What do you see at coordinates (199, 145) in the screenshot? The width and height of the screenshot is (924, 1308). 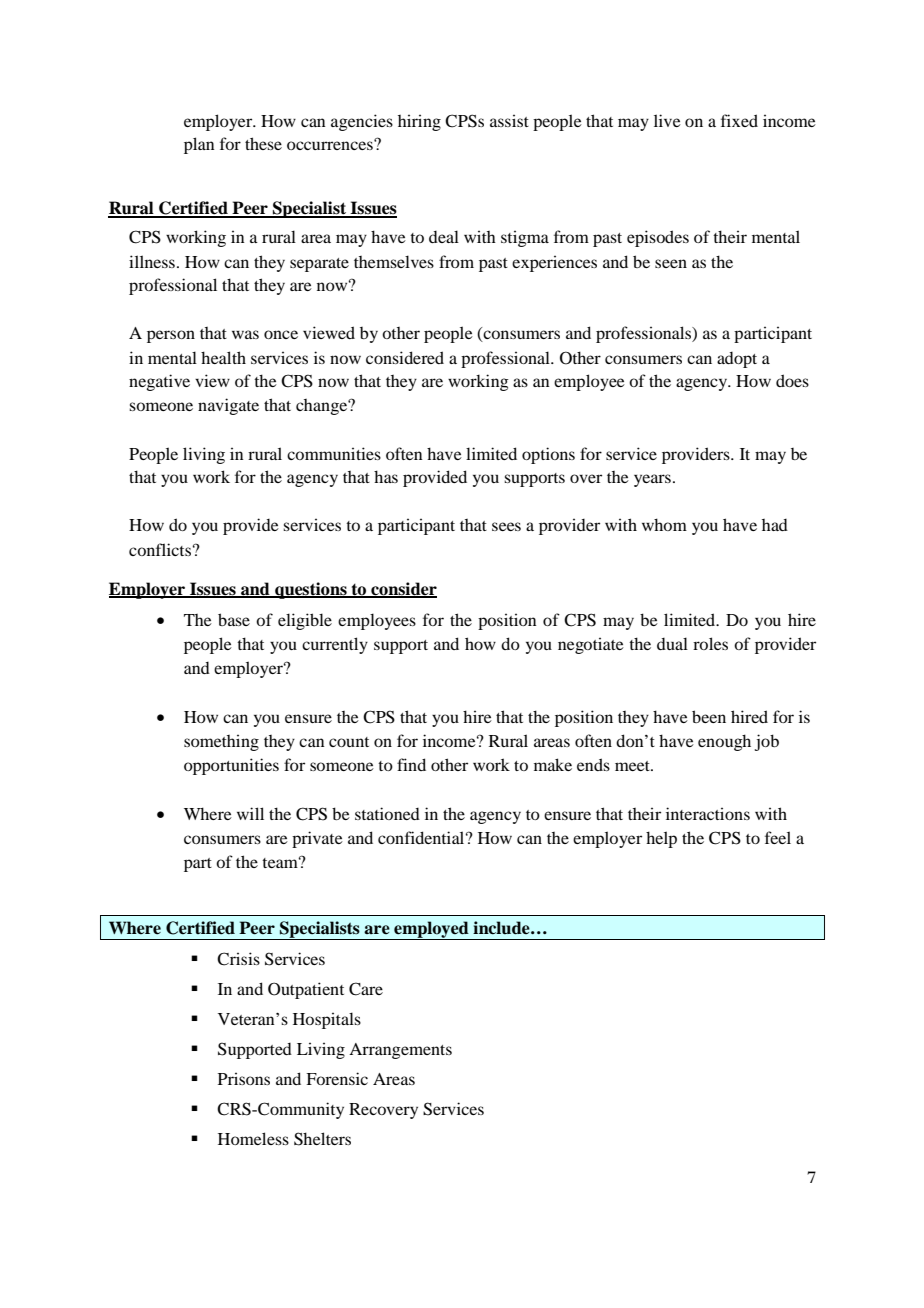 I see `plan` at bounding box center [199, 145].
